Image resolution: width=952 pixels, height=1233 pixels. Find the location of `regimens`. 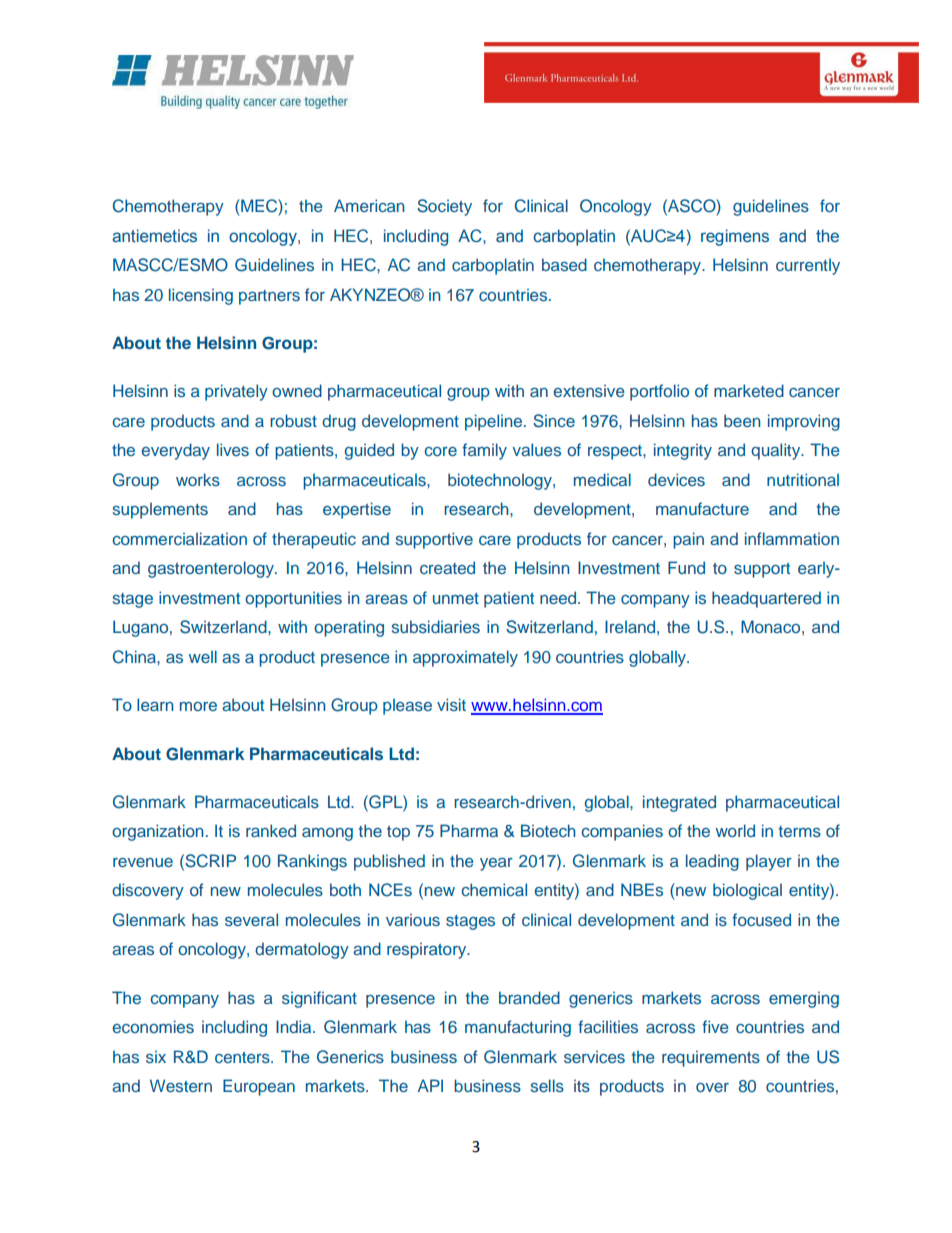

regimens is located at coordinates (735, 237).
